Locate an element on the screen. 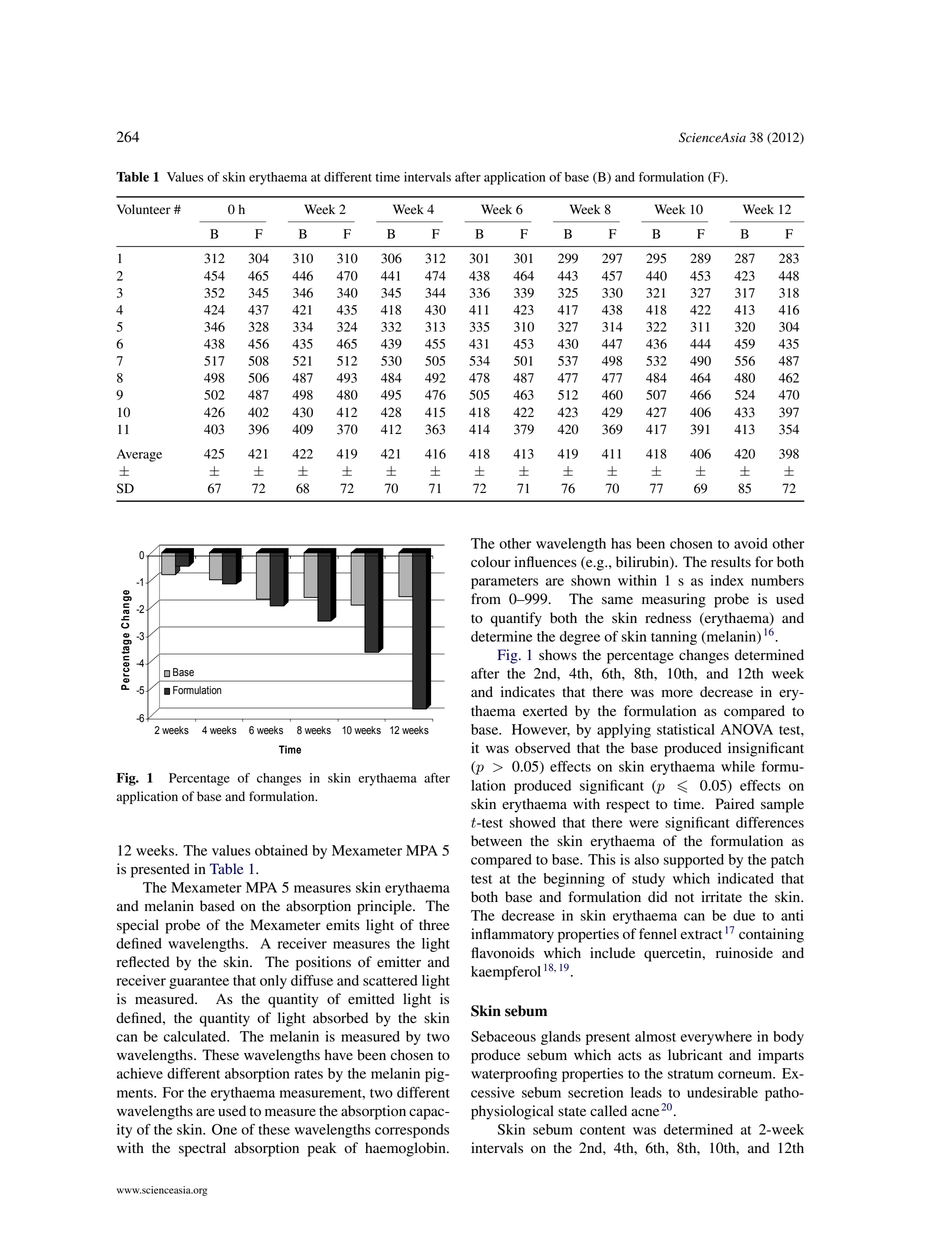 Image resolution: width=952 pixels, height=1233 pixels. Volunteer is located at coordinates (144, 209).
